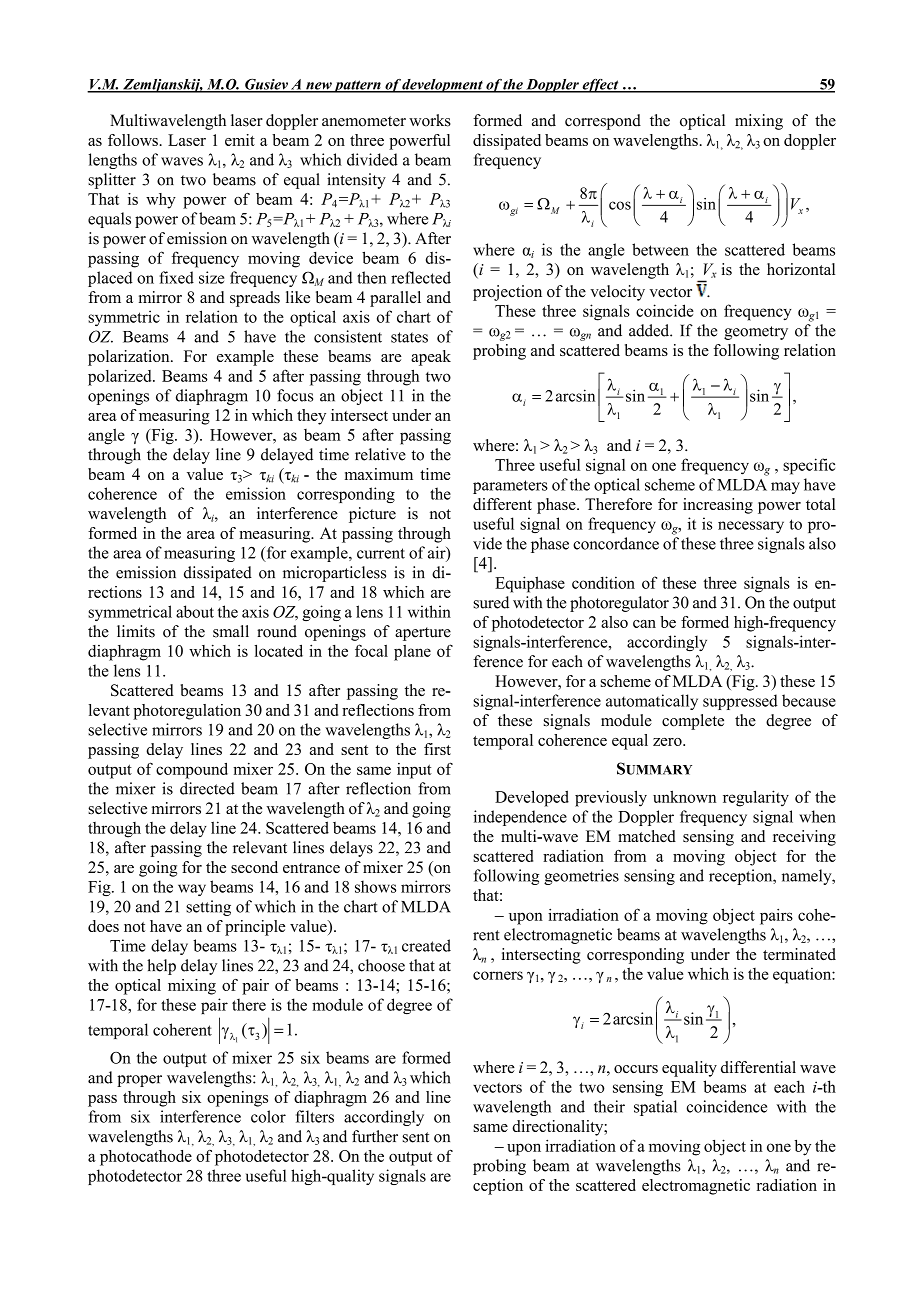 The width and height of the page is (924, 1308). Describe the element at coordinates (644, 624) in the page. I see `can` at that location.
